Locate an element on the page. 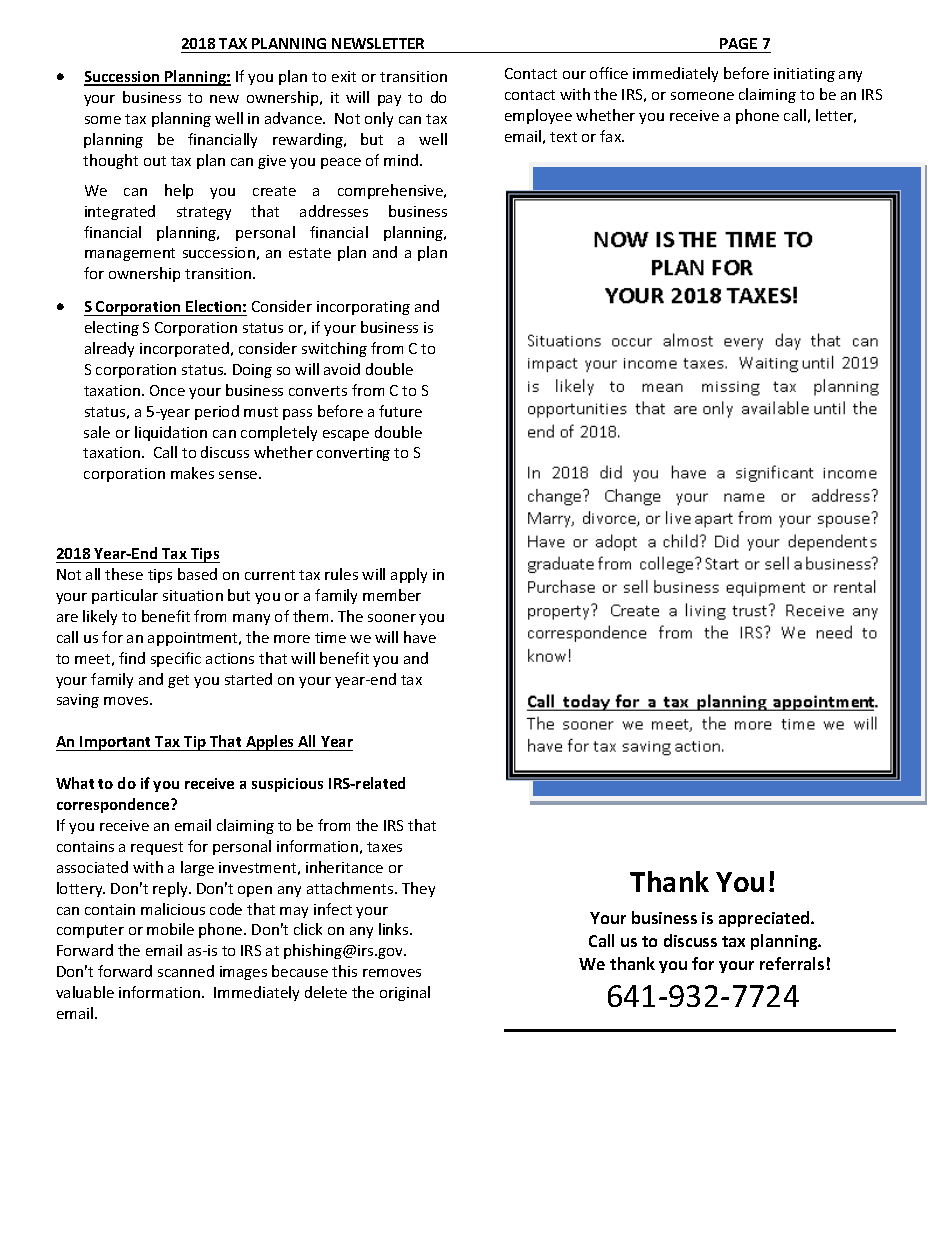  pay is located at coordinates (389, 100).
